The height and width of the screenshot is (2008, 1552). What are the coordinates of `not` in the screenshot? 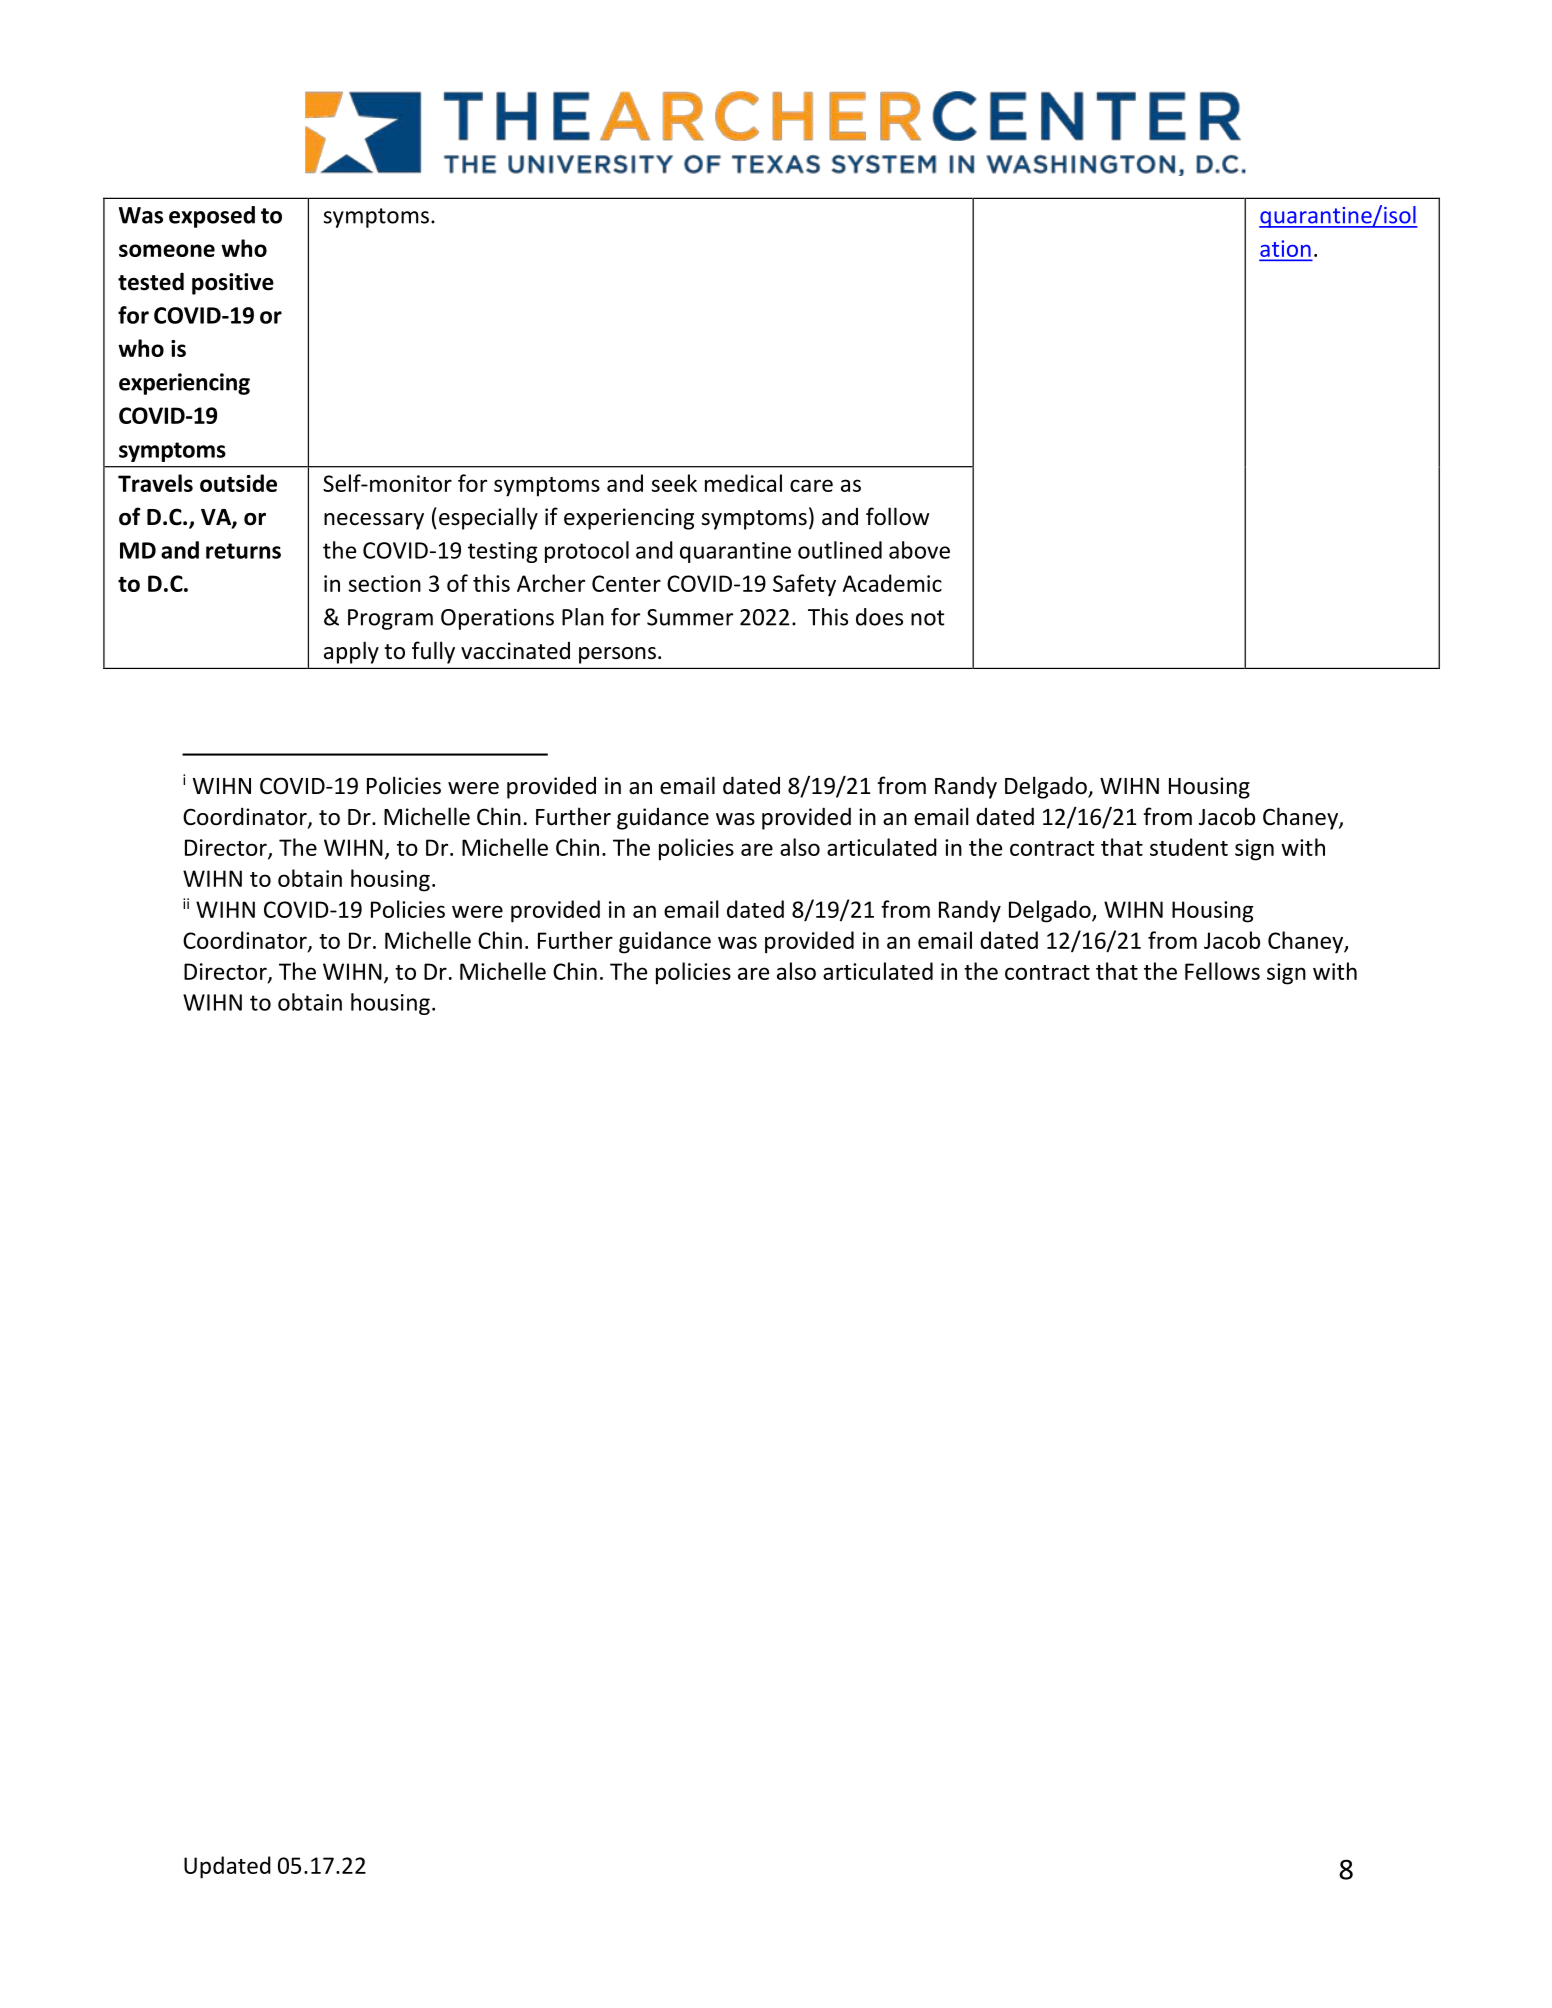 It's located at (927, 618).
